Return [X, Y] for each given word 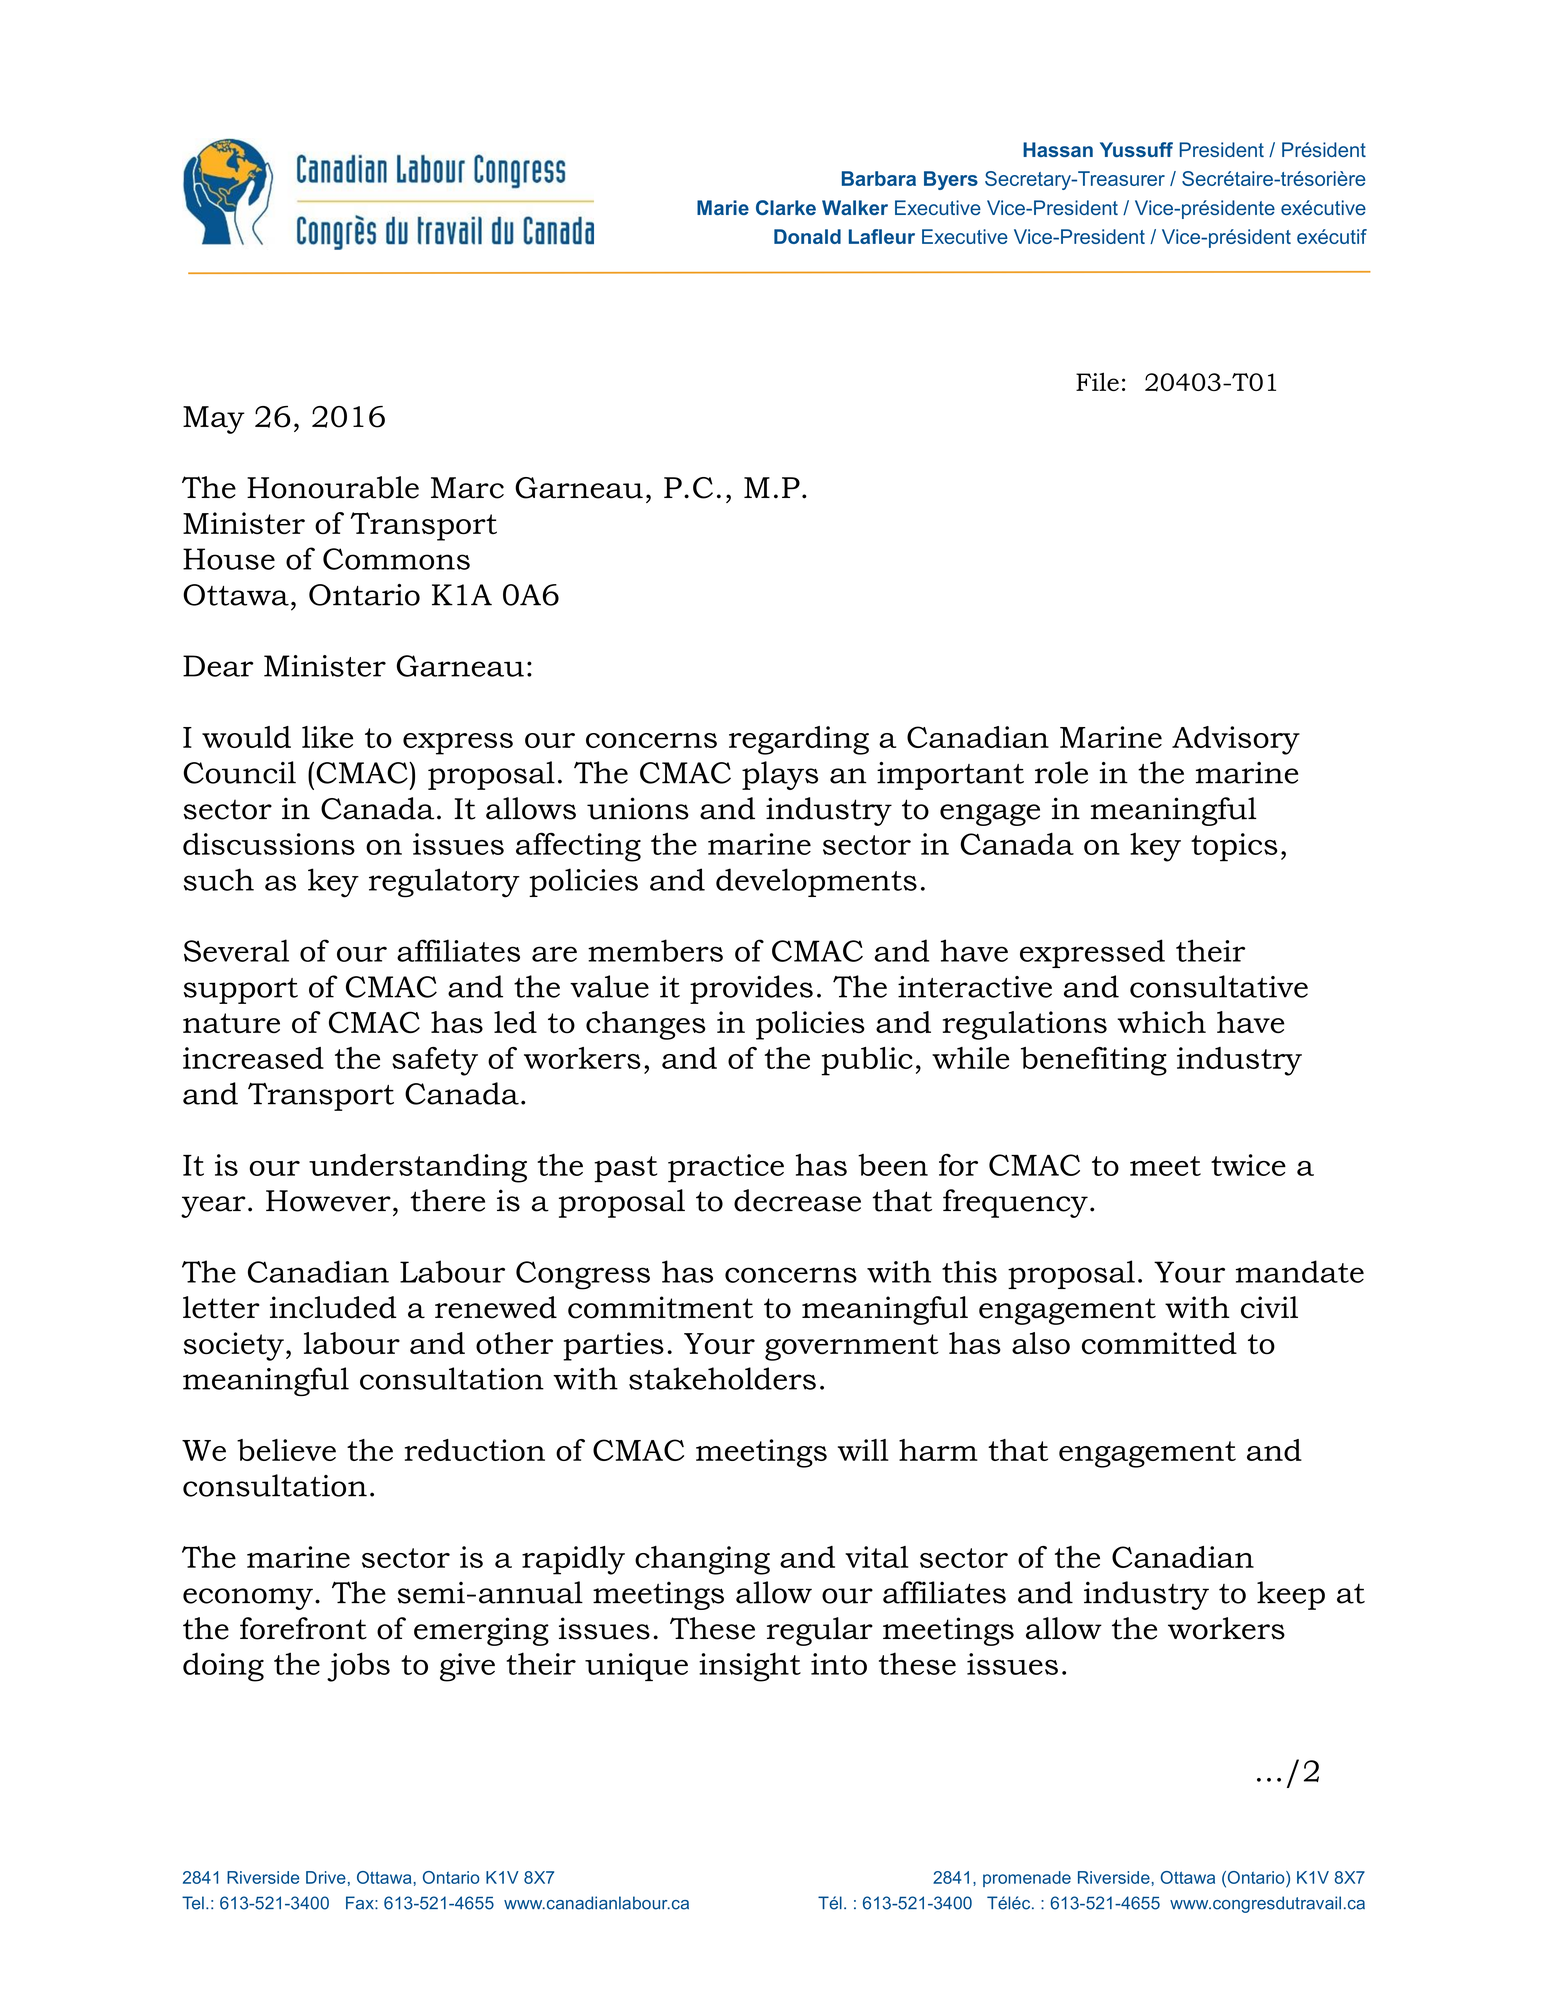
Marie [723, 207]
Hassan [1058, 149]
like [327, 737]
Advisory [1236, 740]
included [333, 1307]
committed [1159, 1343]
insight [750, 1667]
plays [780, 775]
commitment [660, 1307]
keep [1291, 1595]
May [214, 420]
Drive [326, 1877]
